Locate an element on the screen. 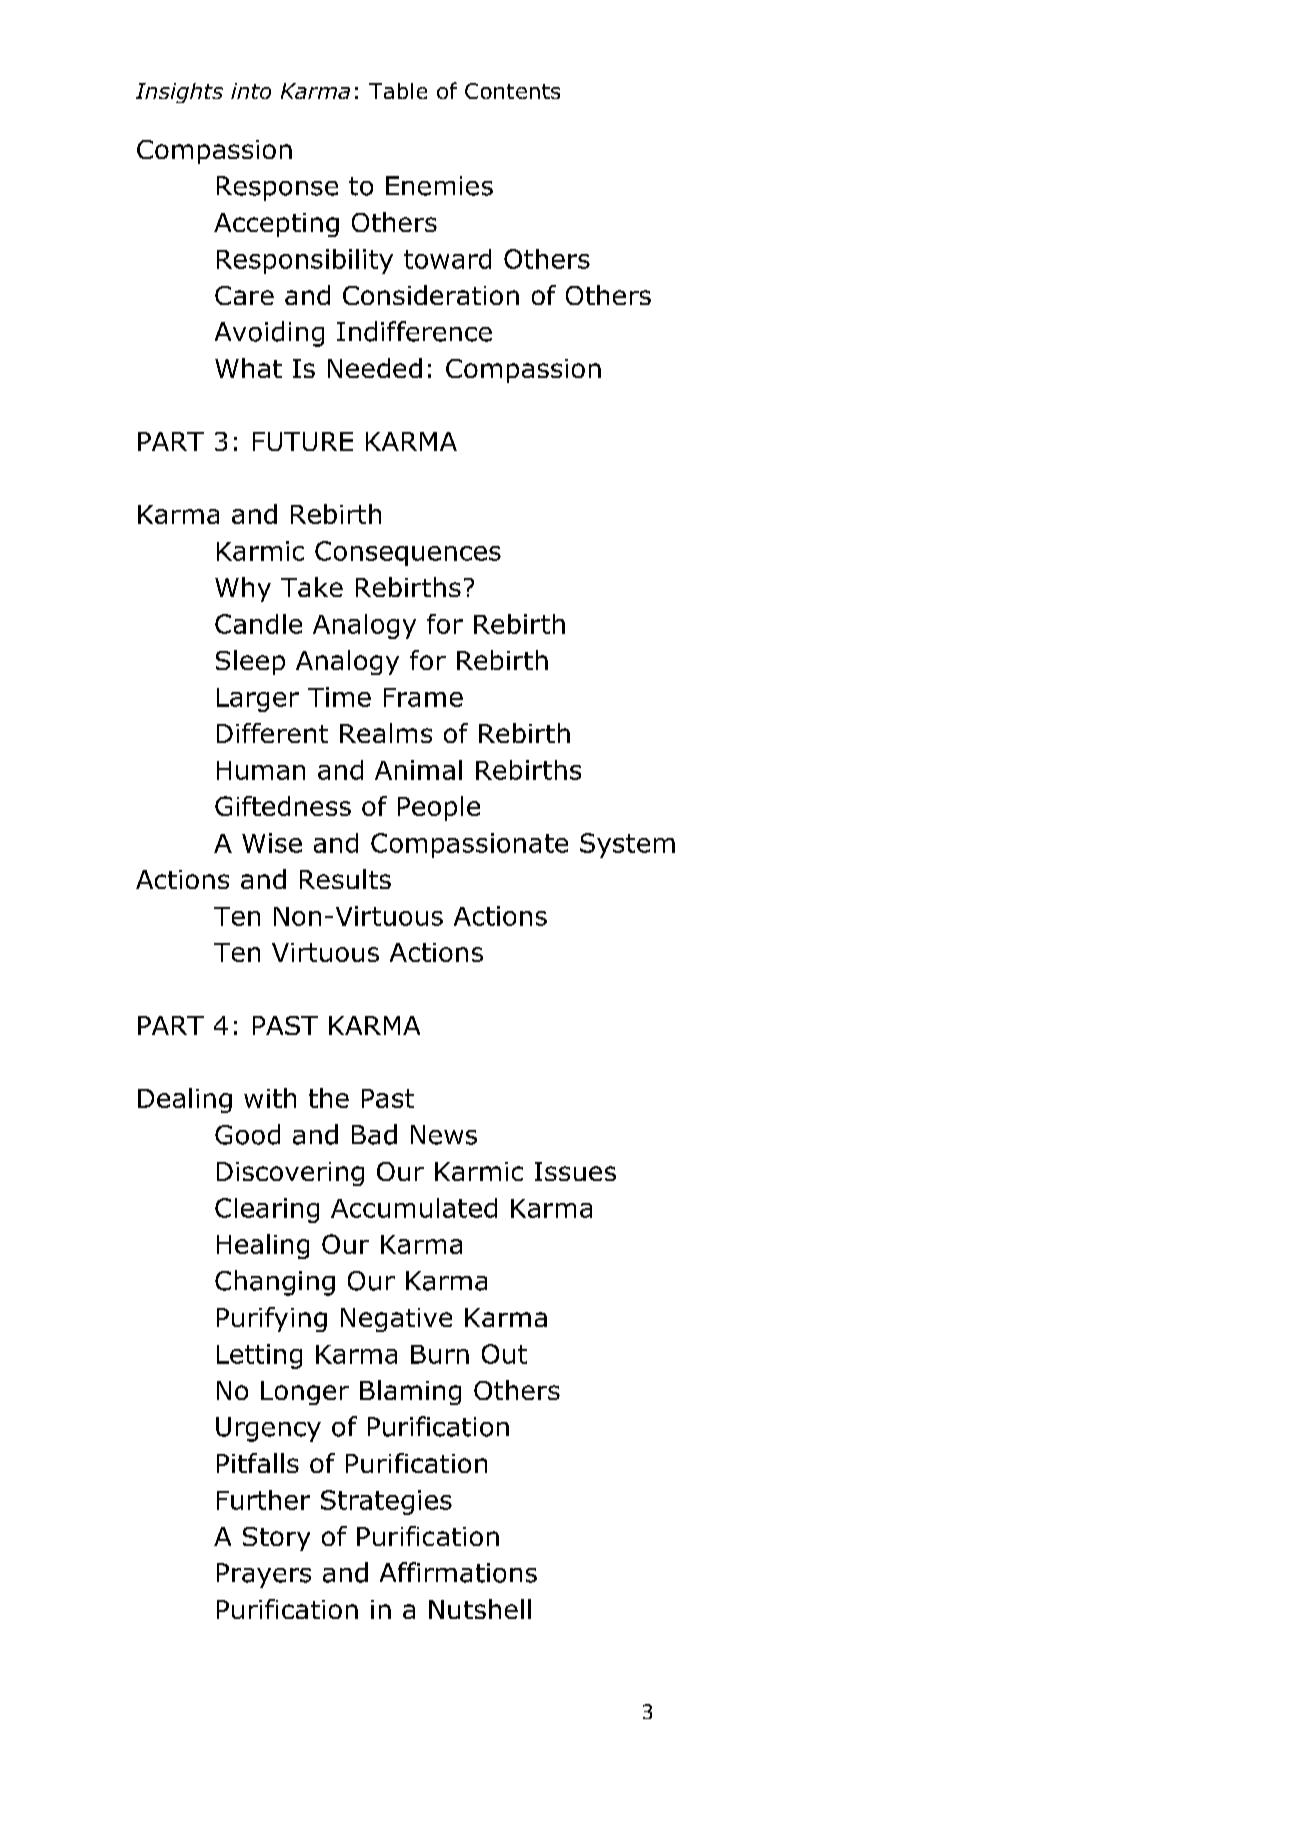 The height and width of the screenshot is (1832, 1295). Table is located at coordinates (398, 91).
